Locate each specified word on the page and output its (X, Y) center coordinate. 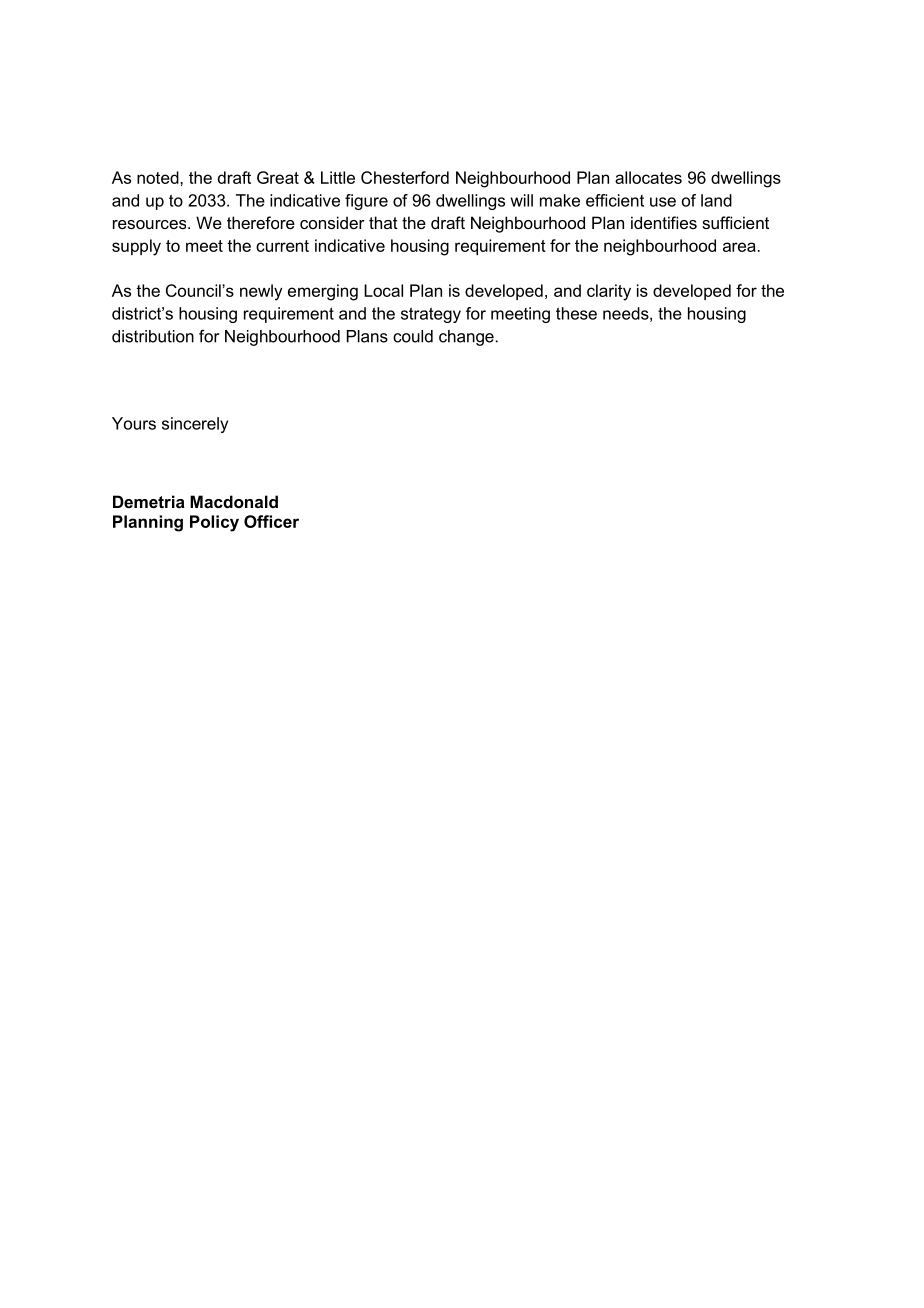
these (576, 313)
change (466, 338)
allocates (648, 177)
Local (383, 290)
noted (159, 177)
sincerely (195, 425)
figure (366, 202)
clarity (609, 292)
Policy (214, 523)
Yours (134, 423)
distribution (153, 336)
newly (261, 292)
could (413, 336)
